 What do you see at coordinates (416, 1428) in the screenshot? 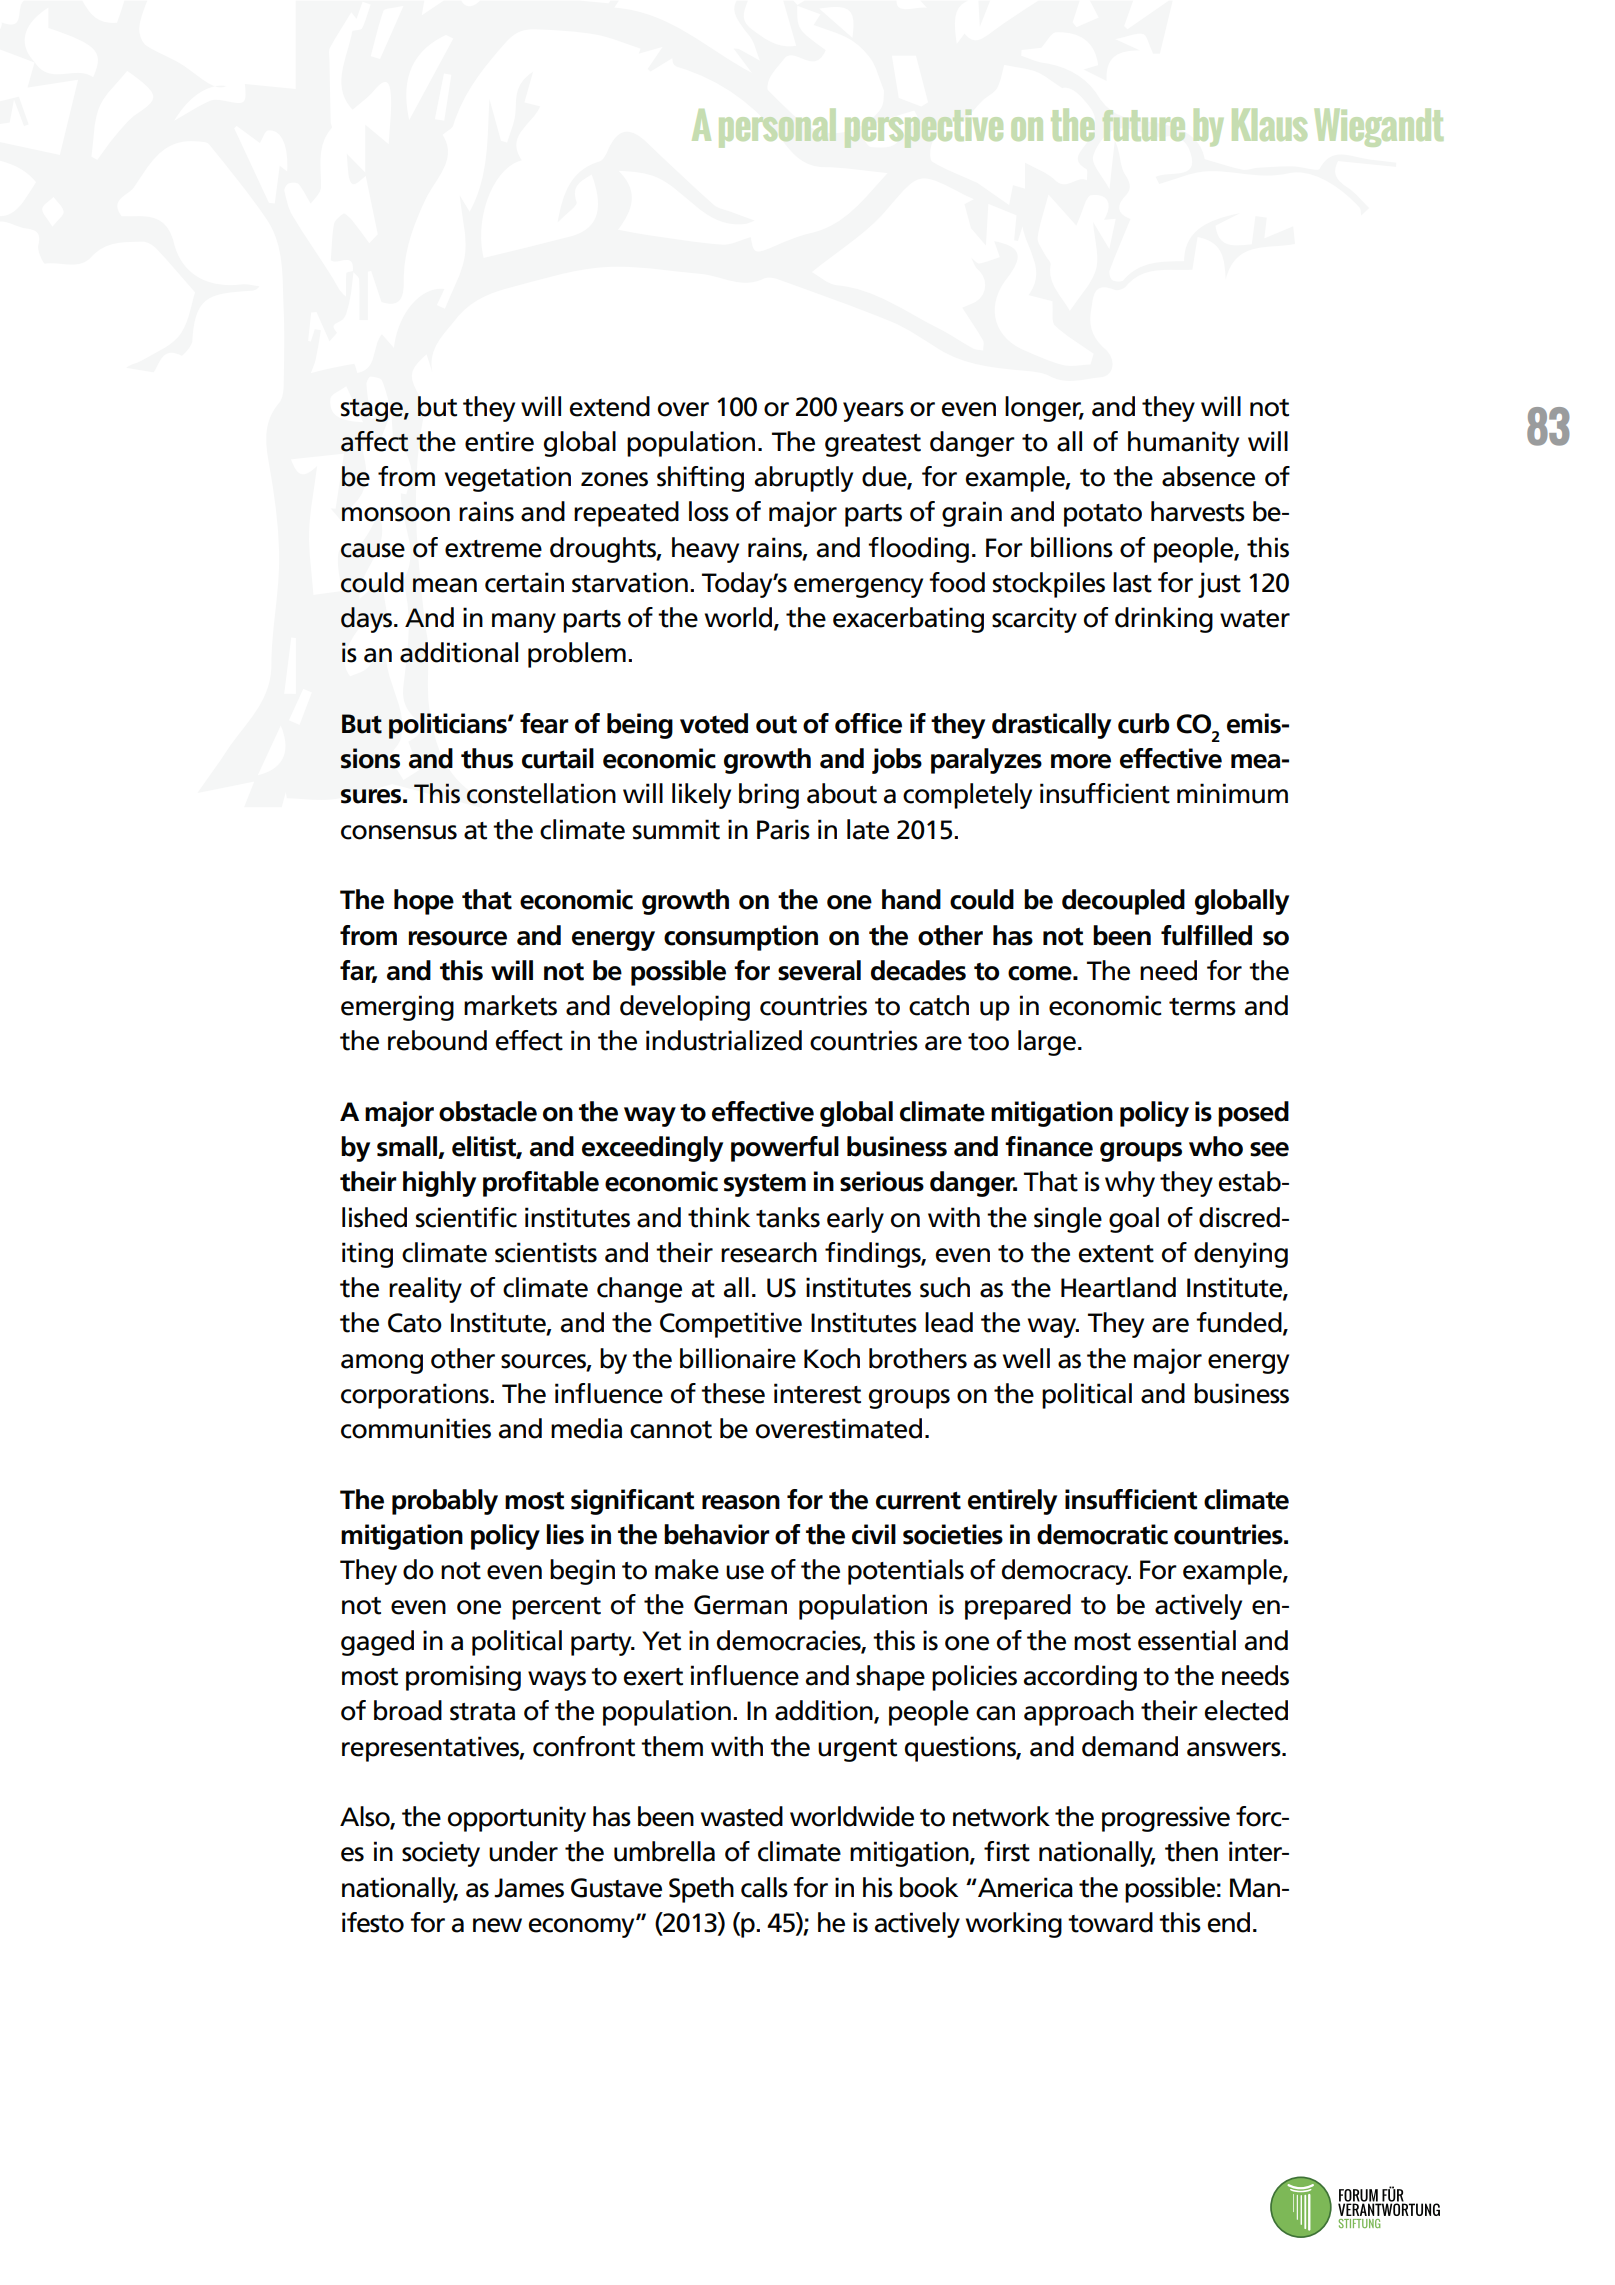
I see `communities` at bounding box center [416, 1428].
